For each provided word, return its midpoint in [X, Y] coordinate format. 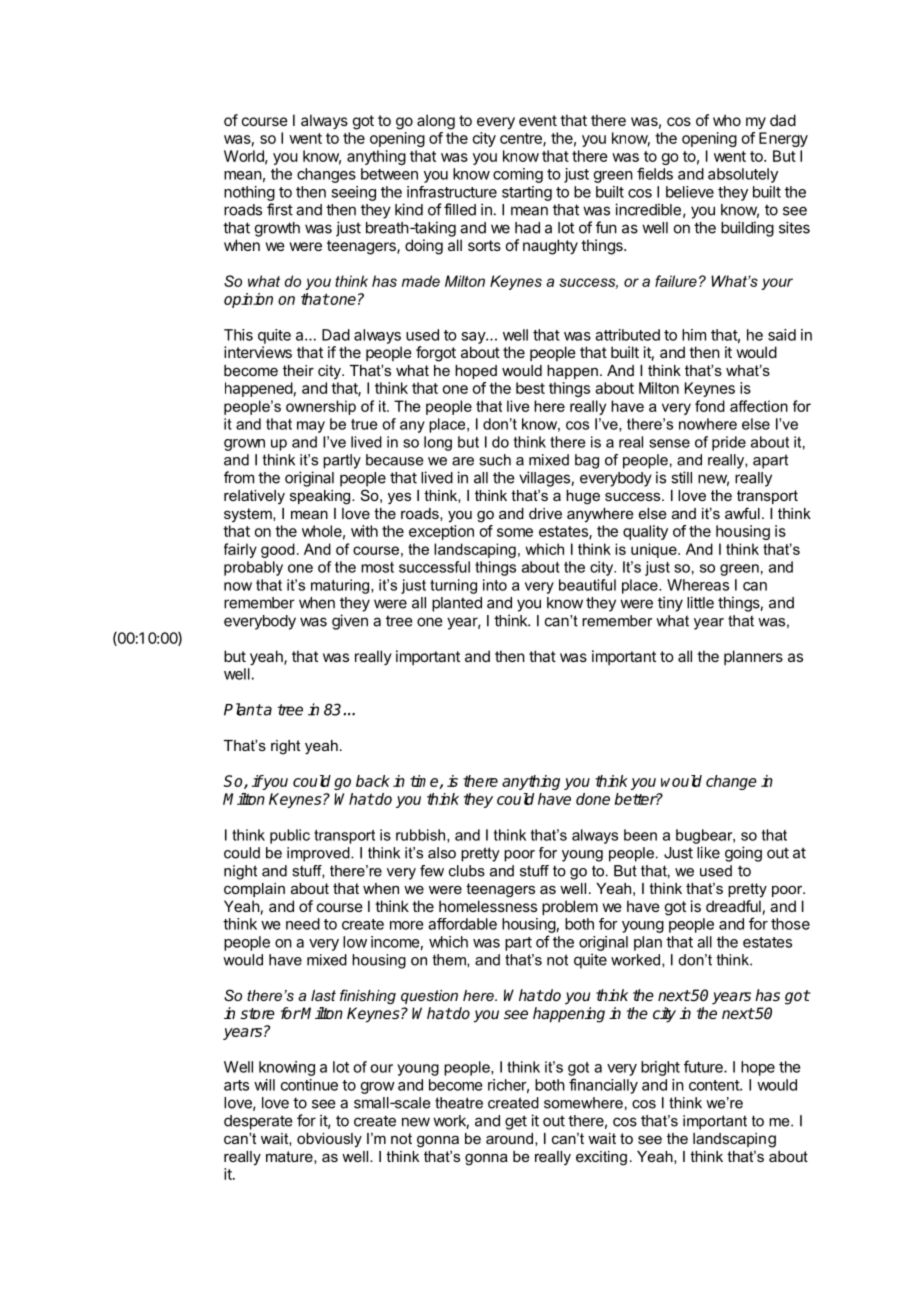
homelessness [488, 906]
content [715, 1085]
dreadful [733, 906]
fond [710, 406]
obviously [329, 1140]
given [350, 622]
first [280, 209]
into [495, 585]
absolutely [743, 175]
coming [518, 175]
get [516, 1122]
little [700, 602]
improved [319, 854]
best [530, 388]
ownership [321, 407]
